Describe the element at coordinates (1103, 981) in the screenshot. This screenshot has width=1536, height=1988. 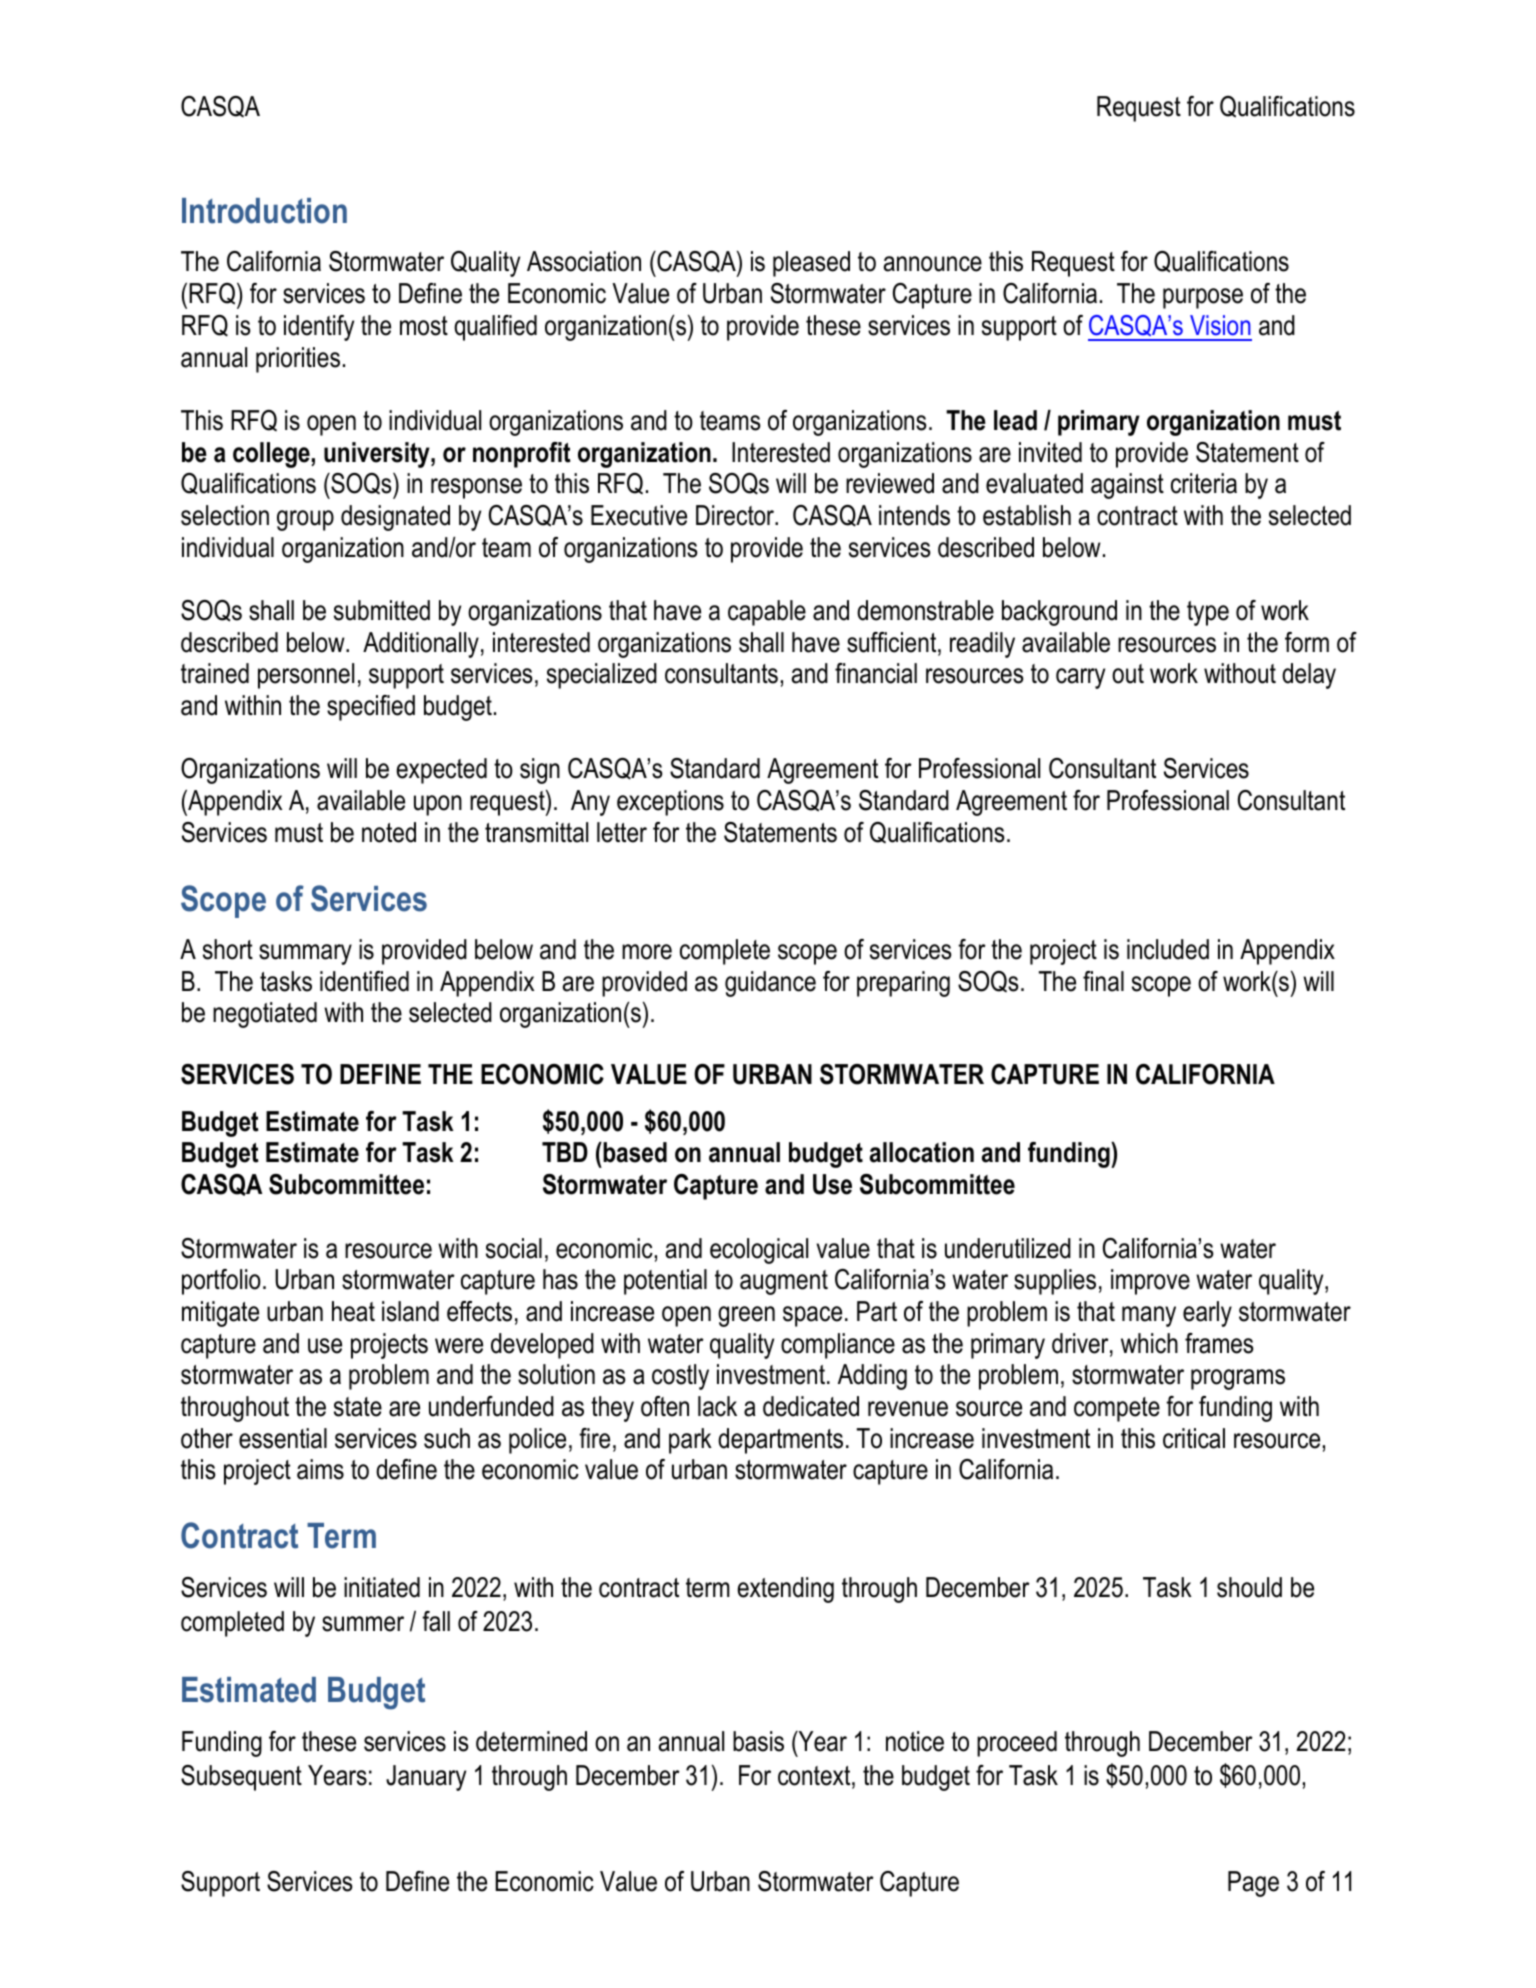
I see `final` at that location.
